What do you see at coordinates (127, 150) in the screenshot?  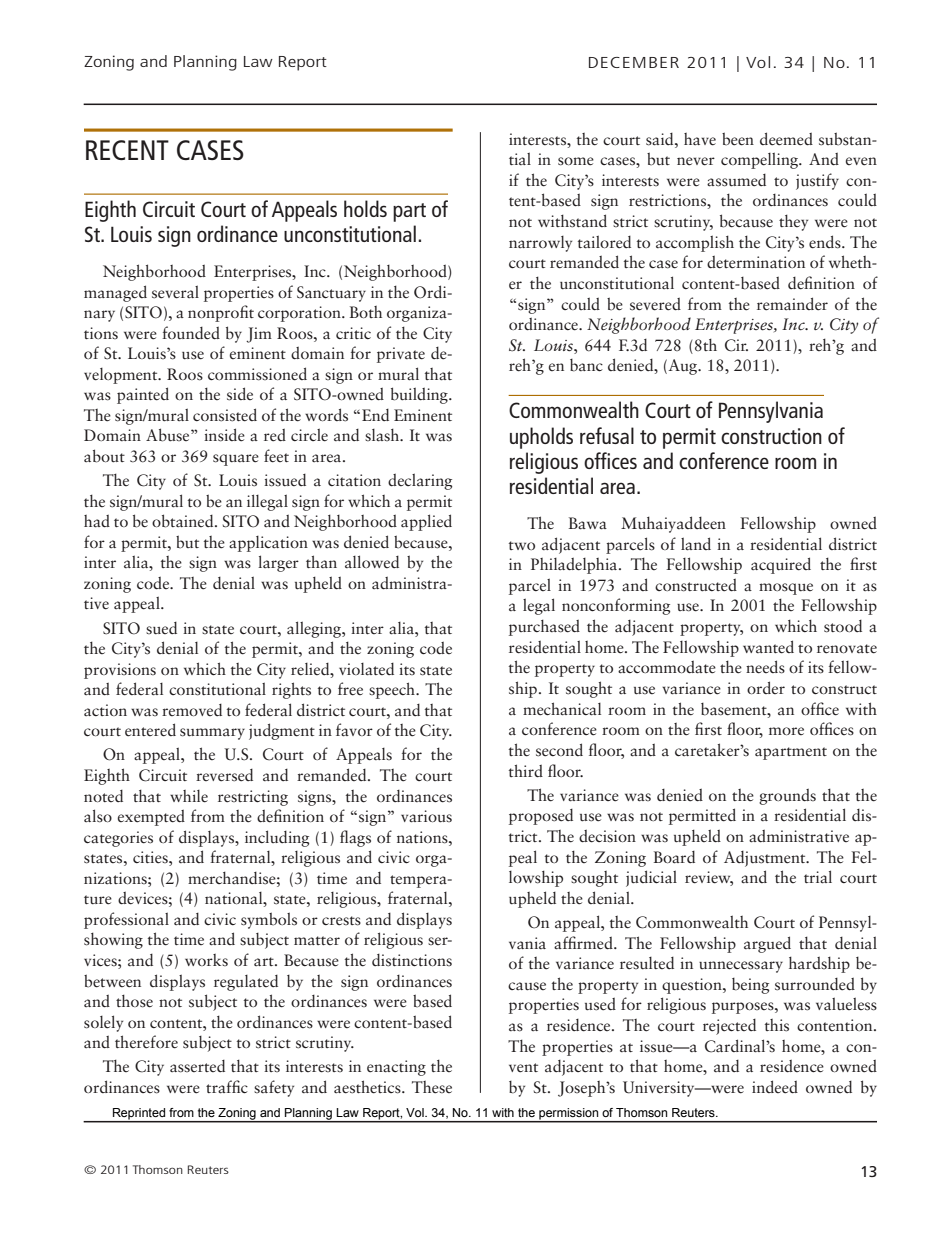 I see `RECENT` at bounding box center [127, 150].
